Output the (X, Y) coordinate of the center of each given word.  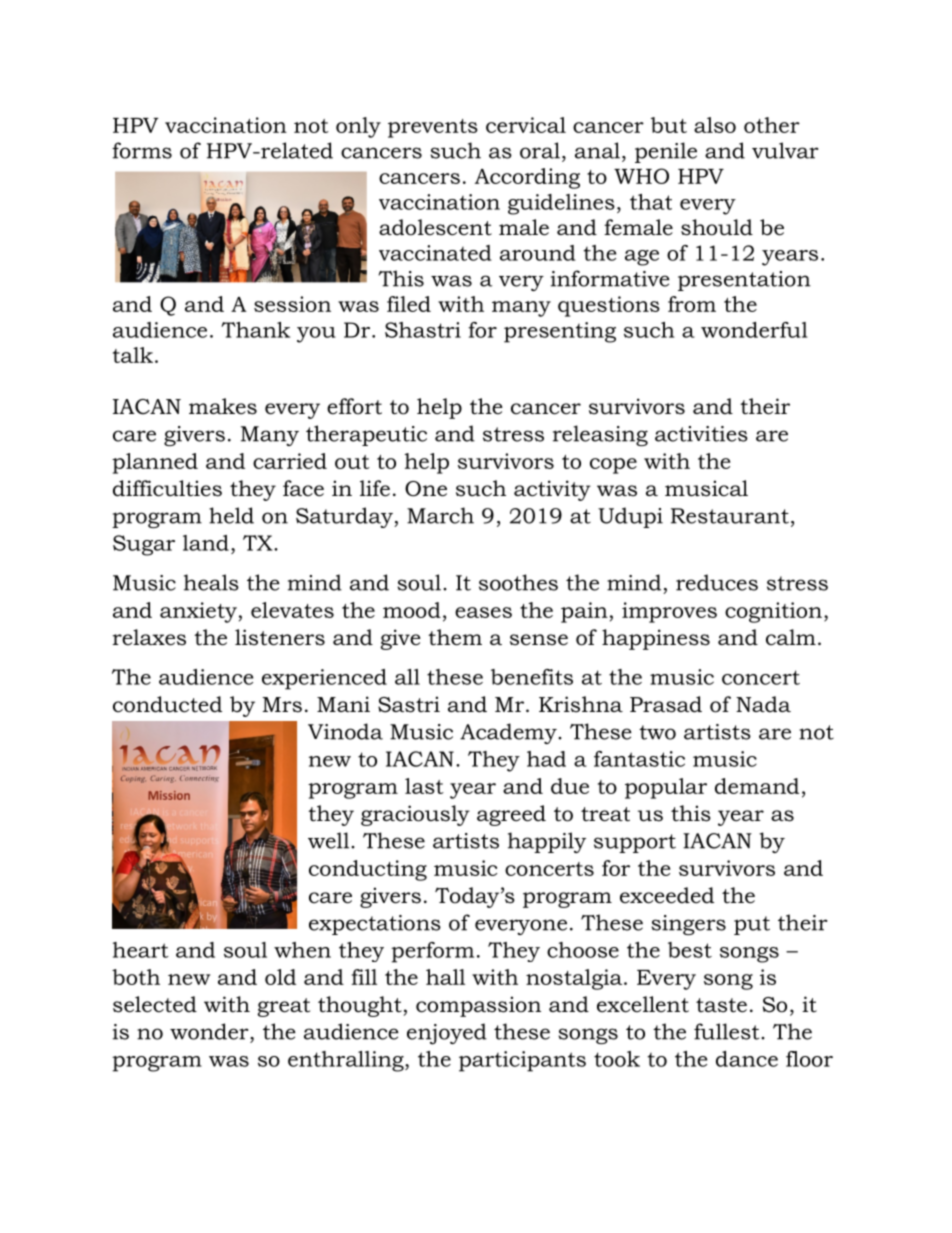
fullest (728, 1031)
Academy (509, 733)
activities (701, 434)
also (715, 125)
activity (552, 490)
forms (142, 150)
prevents (433, 128)
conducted (167, 704)
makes (223, 406)
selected (155, 1004)
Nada (763, 704)
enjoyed (447, 1034)
